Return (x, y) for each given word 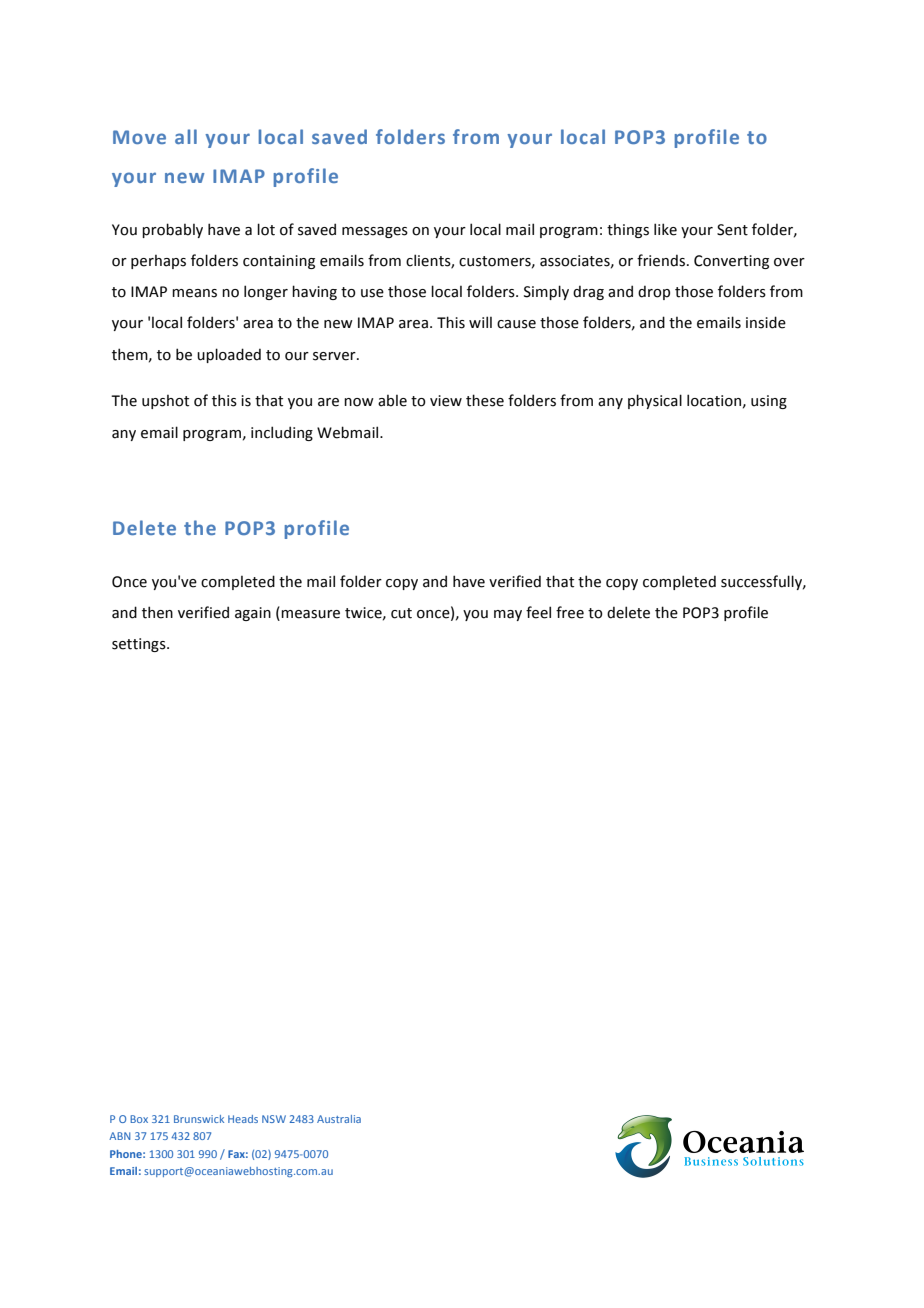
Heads (243, 1119)
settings (140, 645)
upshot (165, 402)
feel (538, 612)
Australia (339, 1119)
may (508, 615)
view (446, 401)
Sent (732, 230)
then (157, 612)
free (570, 612)
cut (401, 613)
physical (655, 401)
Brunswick (199, 1119)
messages (375, 232)
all (186, 136)
